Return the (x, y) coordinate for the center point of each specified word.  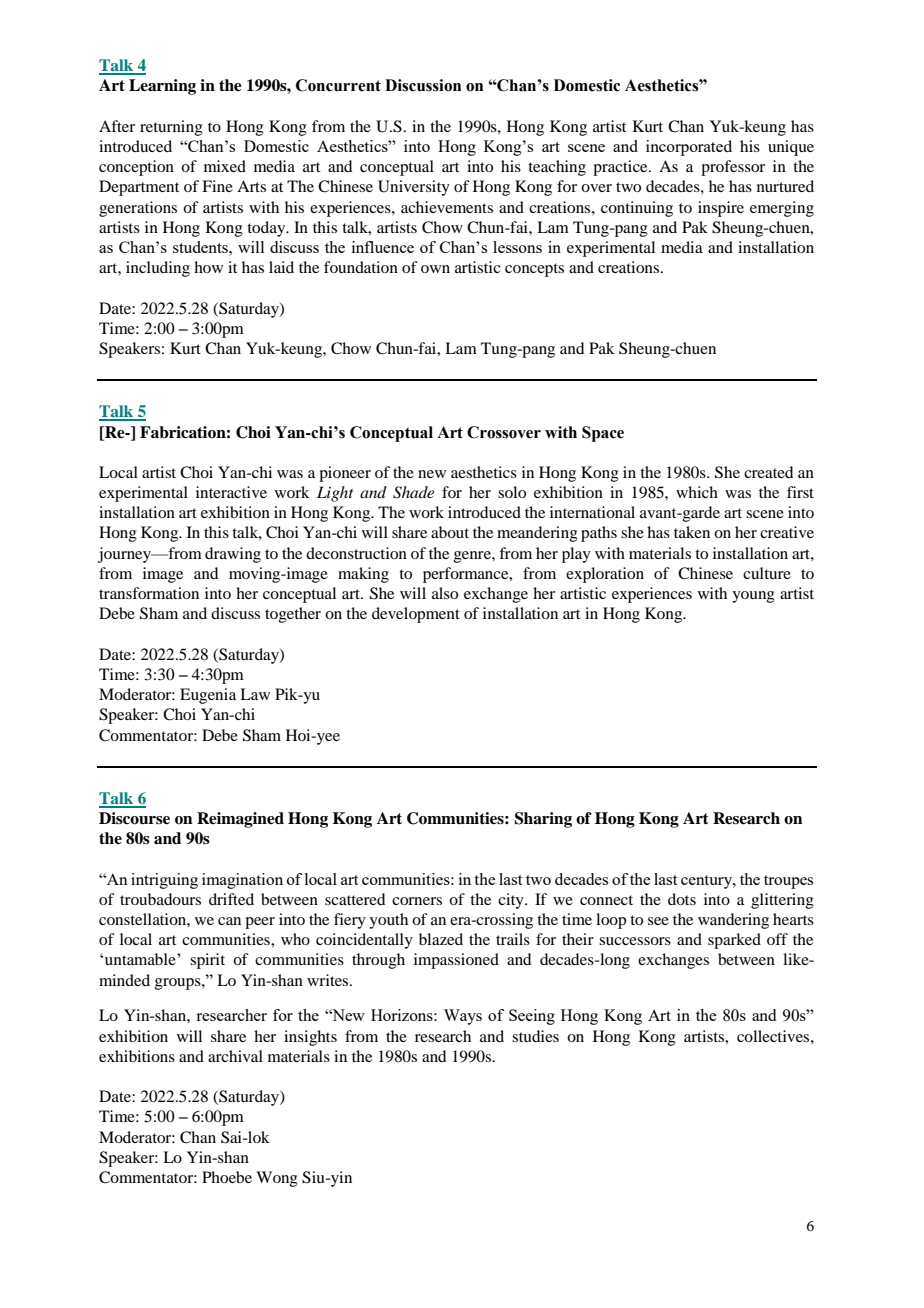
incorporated (689, 148)
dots (682, 899)
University (414, 188)
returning (171, 128)
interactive (231, 492)
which (697, 492)
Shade (413, 492)
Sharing (543, 820)
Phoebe (227, 1177)
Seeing (532, 1017)
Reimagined (240, 820)
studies (535, 1036)
